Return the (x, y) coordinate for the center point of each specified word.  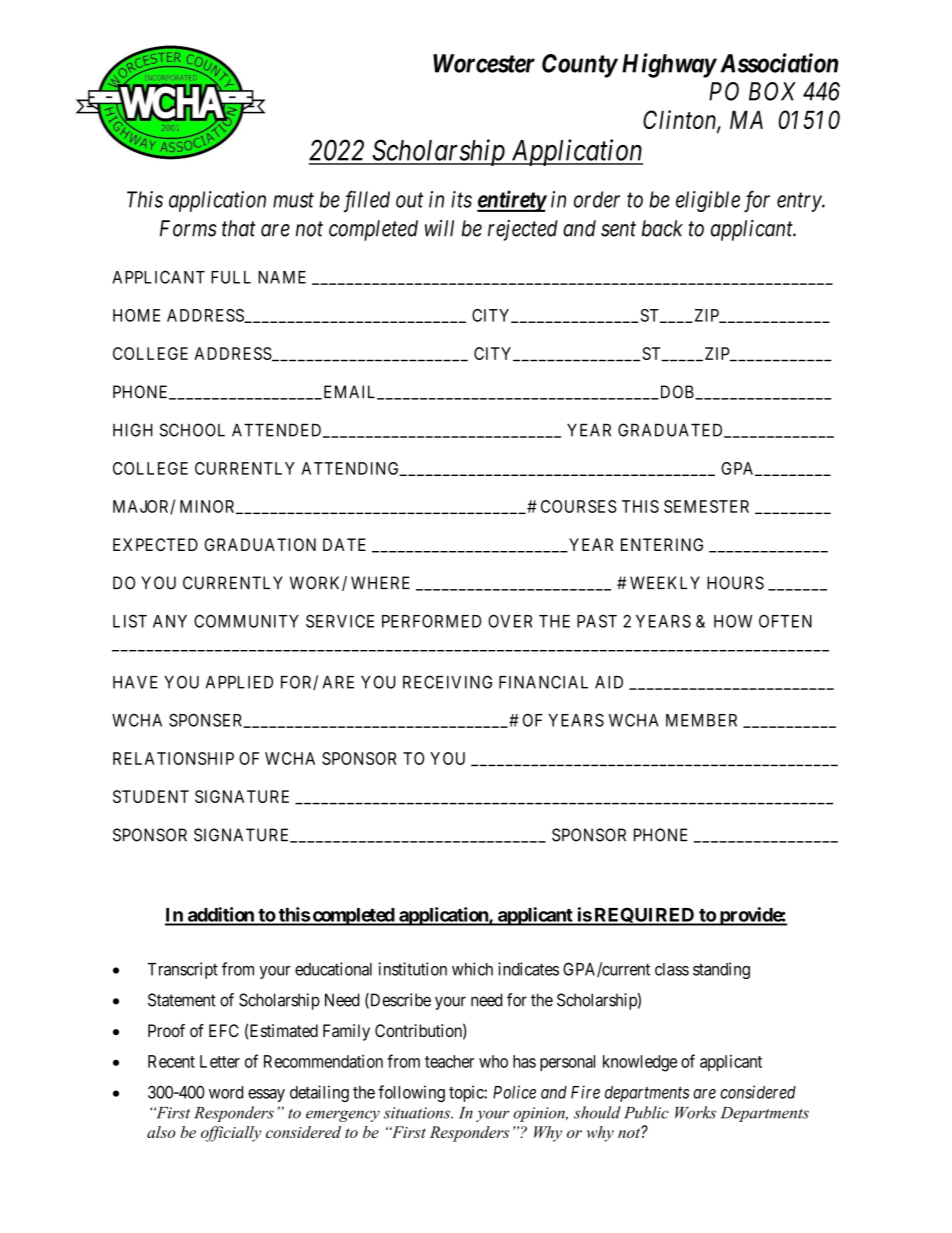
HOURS (735, 583)
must (293, 200)
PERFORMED (431, 621)
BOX (772, 91)
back (662, 228)
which (472, 969)
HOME (136, 315)
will (439, 228)
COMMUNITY (246, 621)
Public (646, 1112)
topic (467, 1093)
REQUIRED (644, 916)
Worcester (484, 63)
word (226, 1092)
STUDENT (151, 796)
